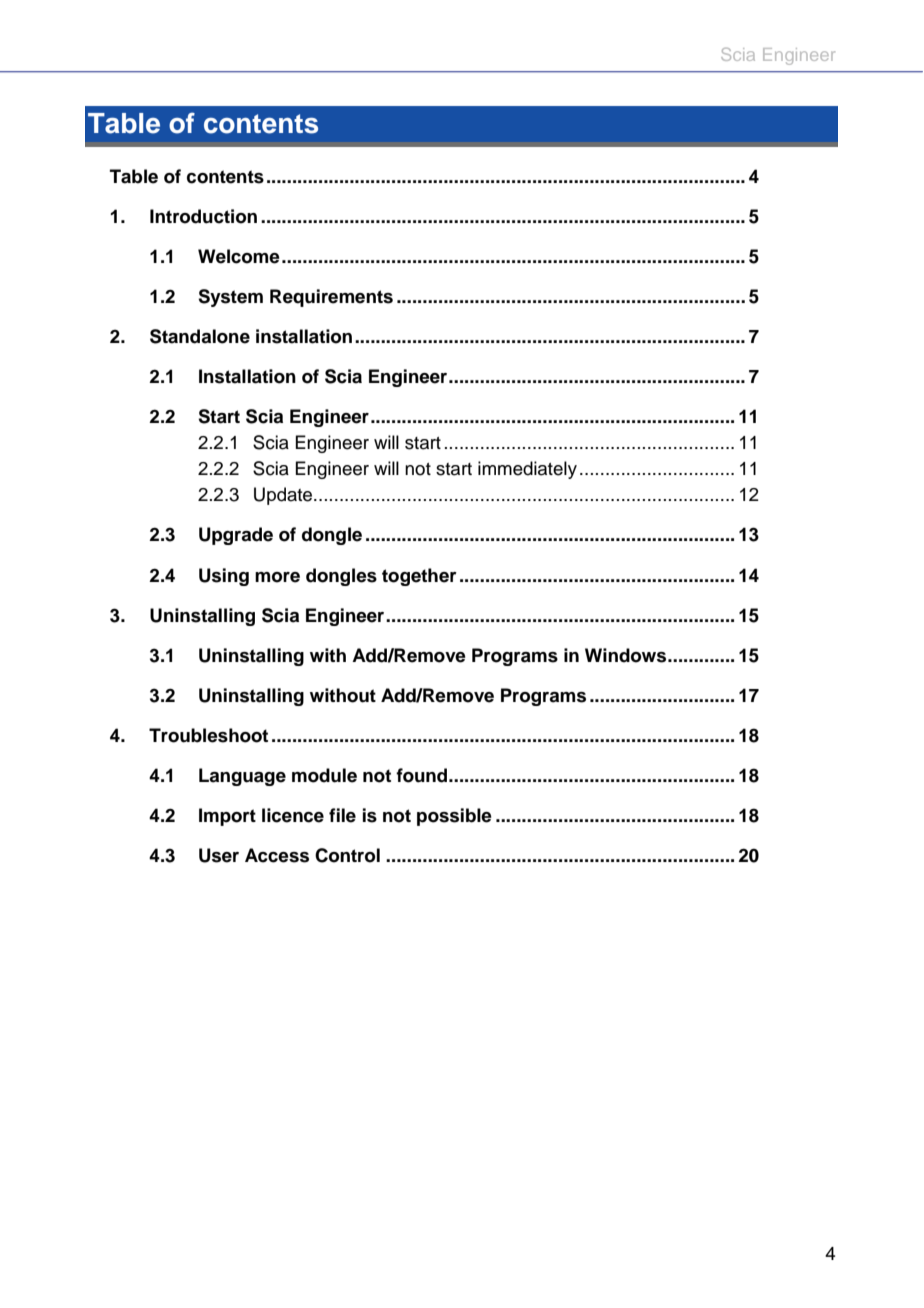  I want to click on Using, so click(224, 577).
